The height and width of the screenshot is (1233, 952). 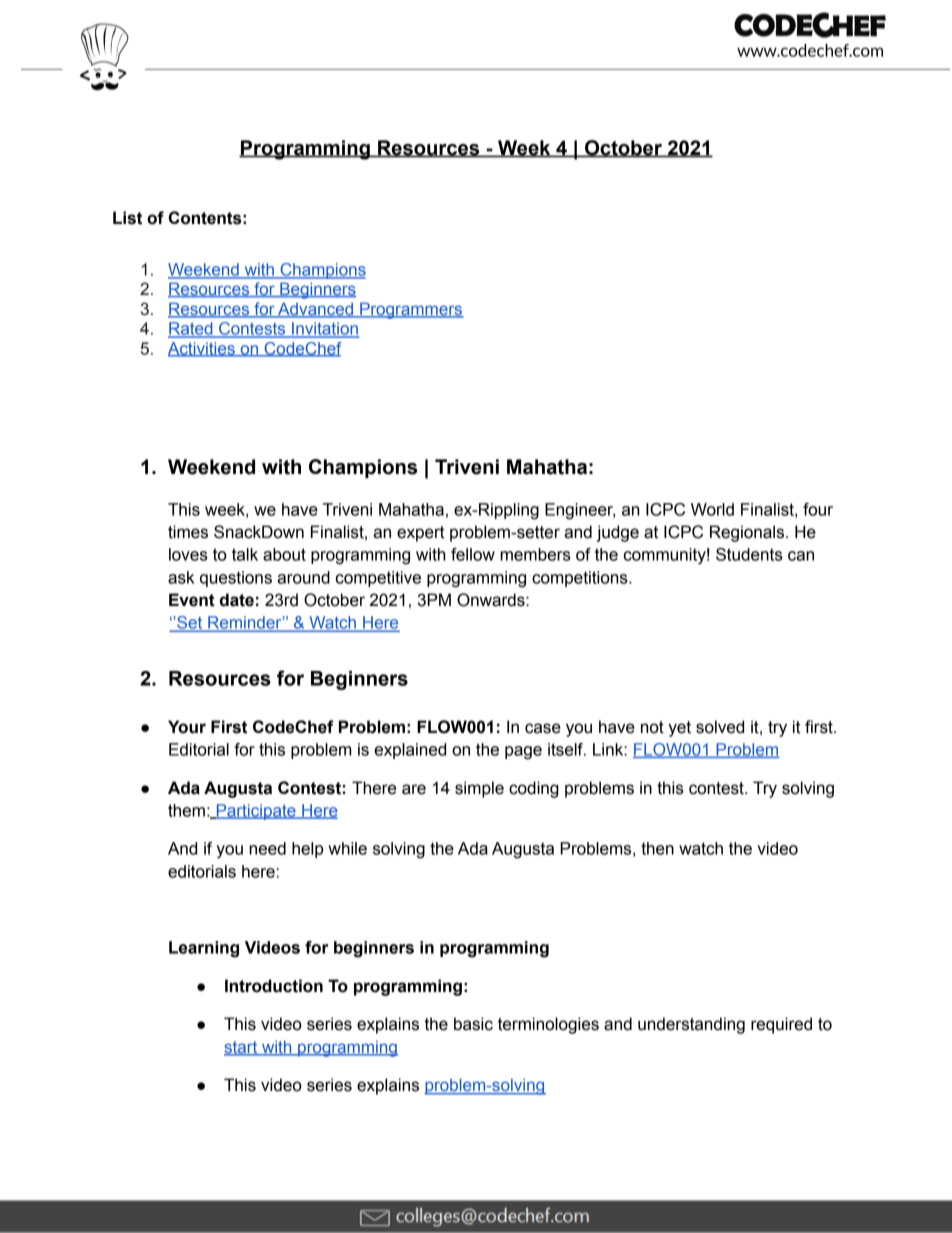 I want to click on Programmers, so click(x=411, y=310).
